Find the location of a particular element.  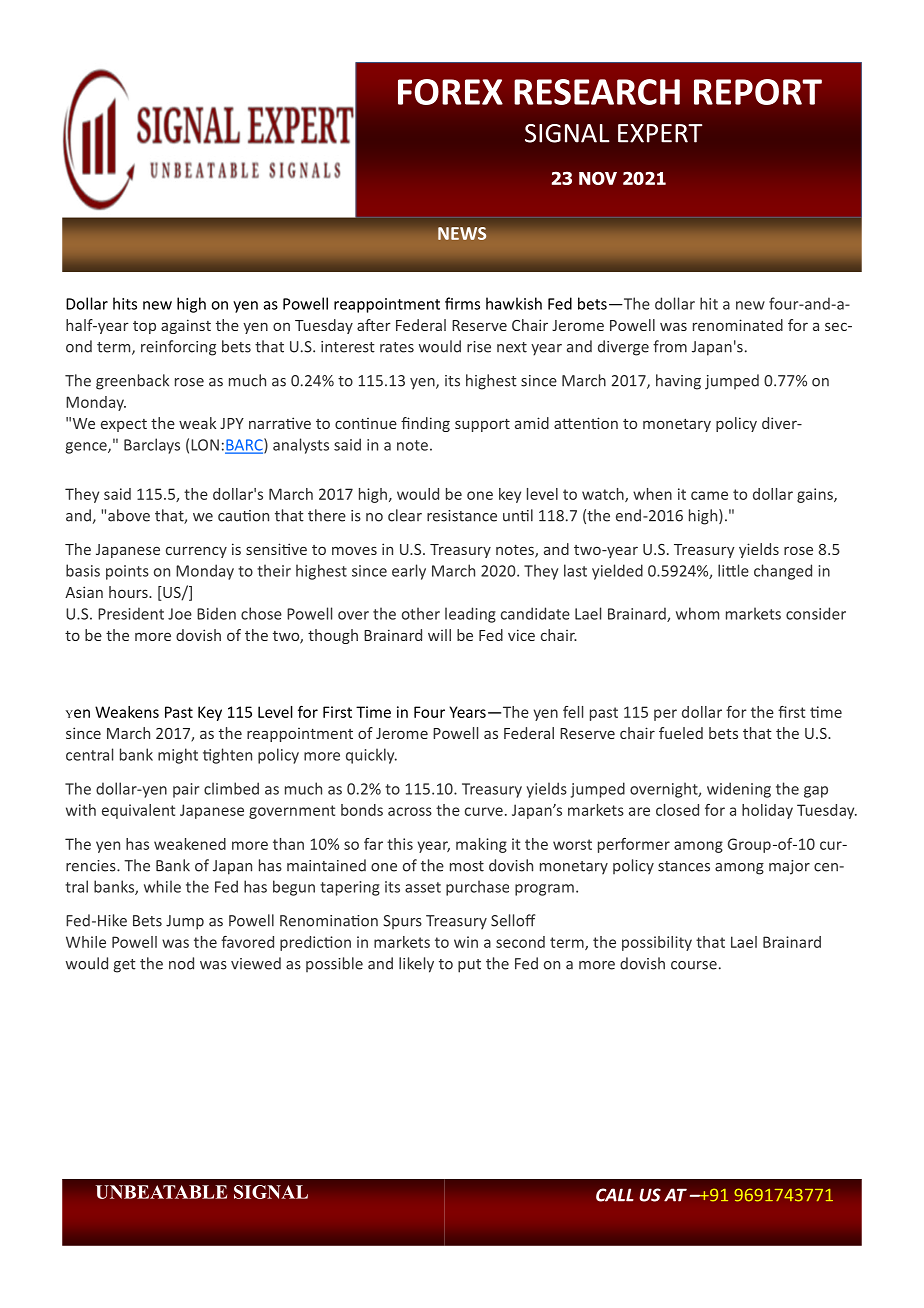

renominated is located at coordinates (738, 325).
